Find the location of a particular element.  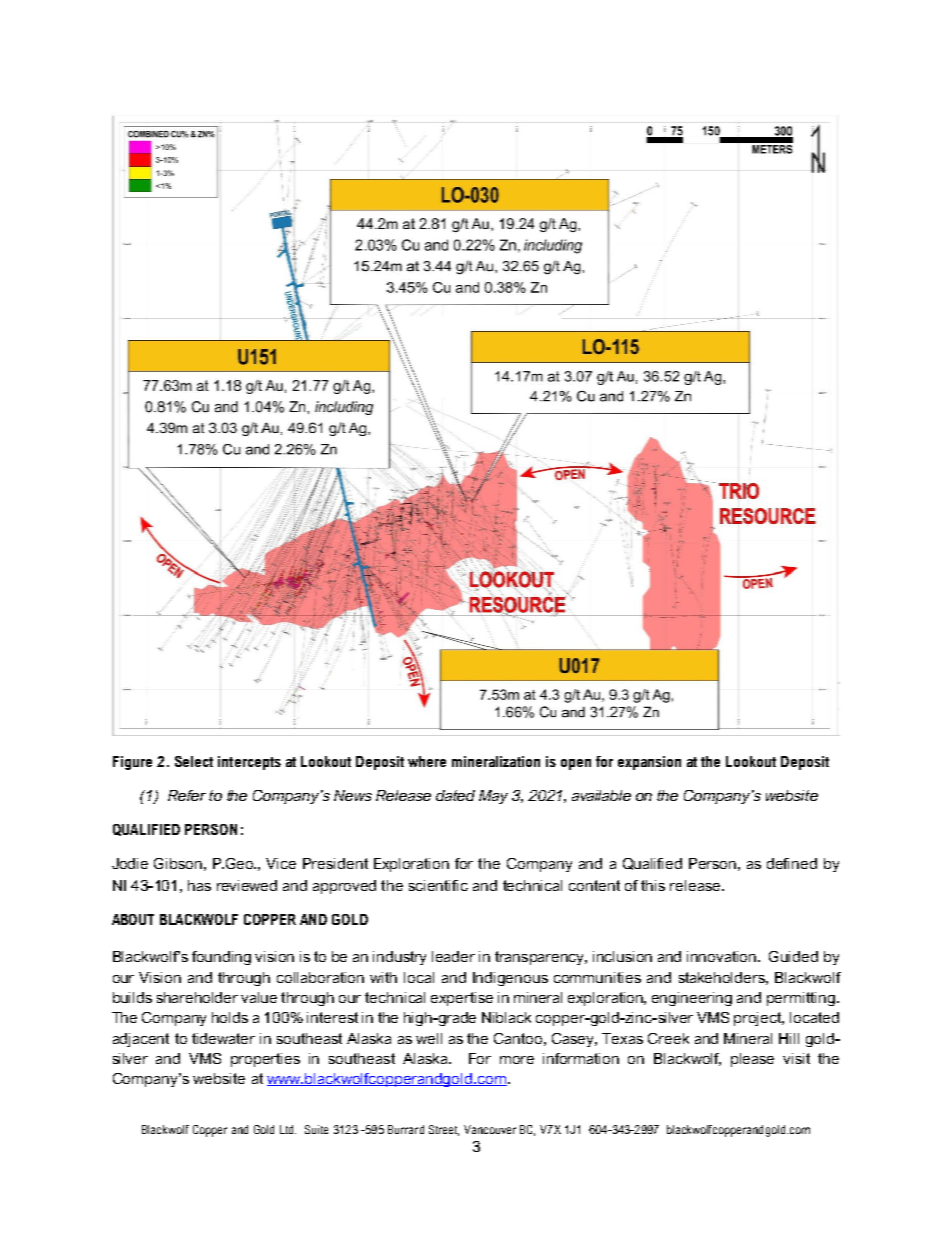

where is located at coordinates (427, 761).
